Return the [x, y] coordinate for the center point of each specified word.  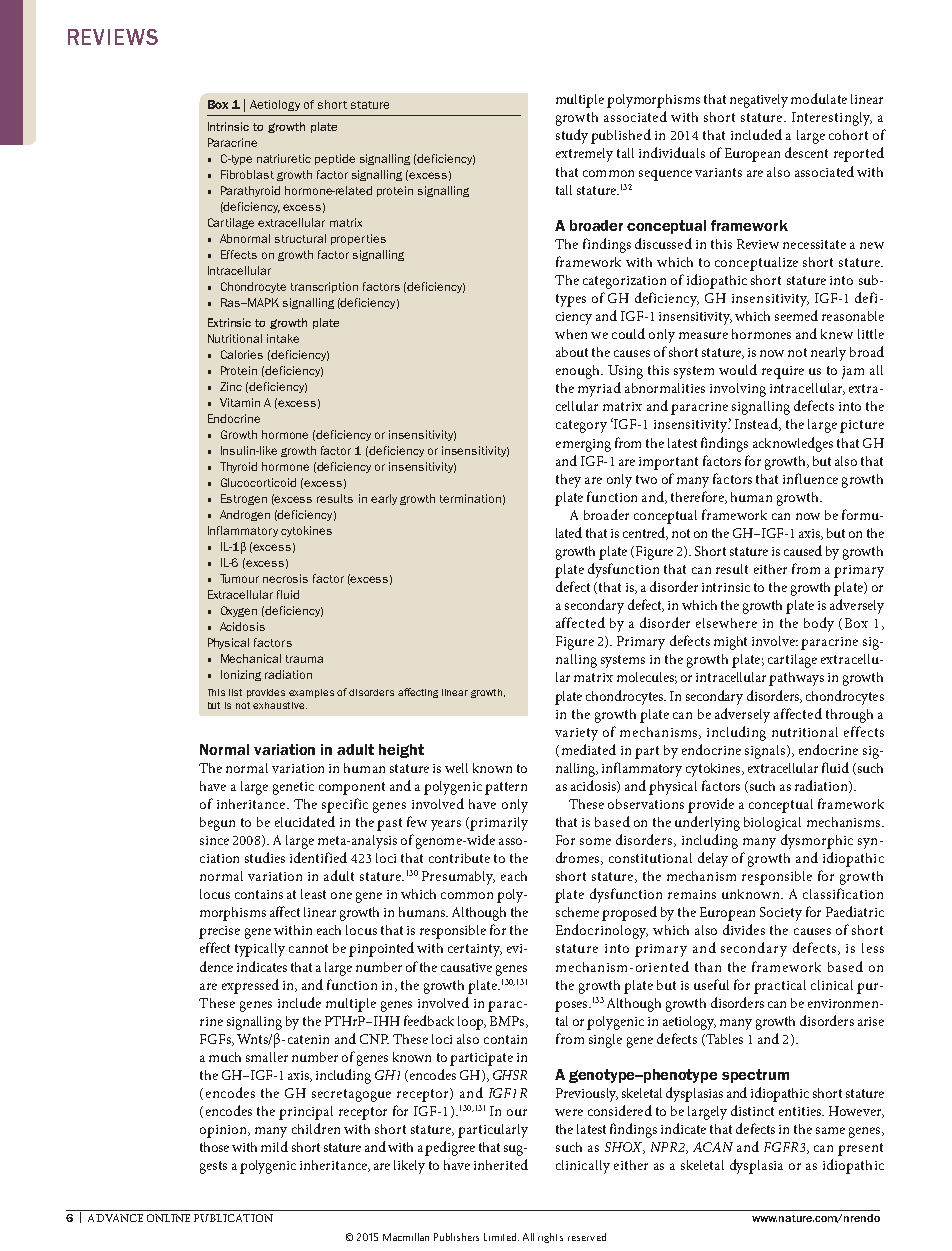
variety [576, 734]
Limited [501, 1237]
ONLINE [168, 1218]
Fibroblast [247, 174]
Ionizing [241, 675]
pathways [796, 679]
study [572, 136]
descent [806, 152]
